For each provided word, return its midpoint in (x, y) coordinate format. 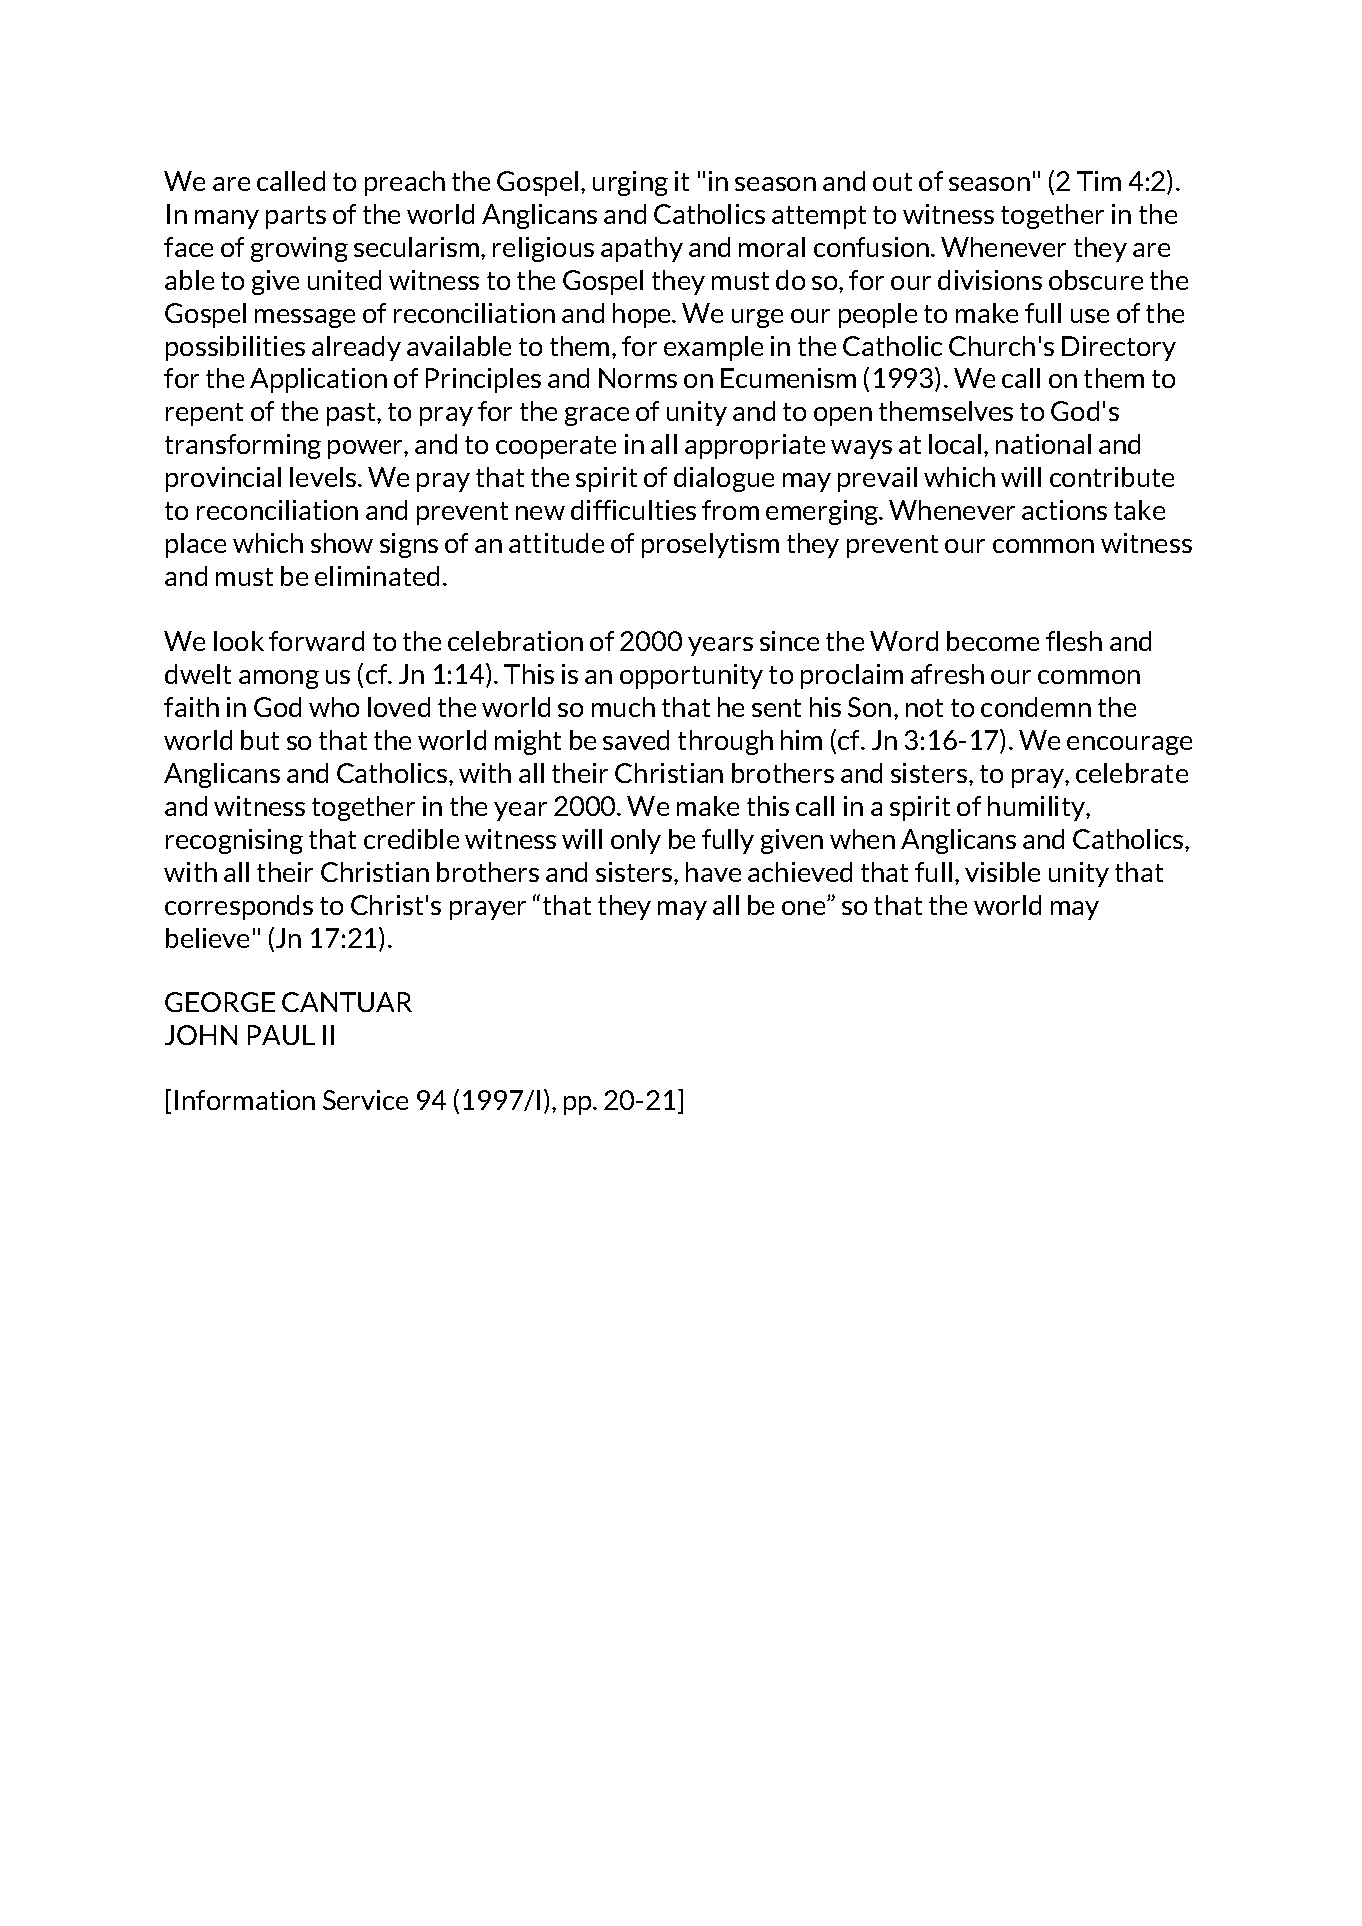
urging (630, 183)
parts (296, 217)
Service (365, 1100)
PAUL (281, 1035)
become (993, 641)
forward (316, 641)
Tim (1099, 181)
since (789, 641)
